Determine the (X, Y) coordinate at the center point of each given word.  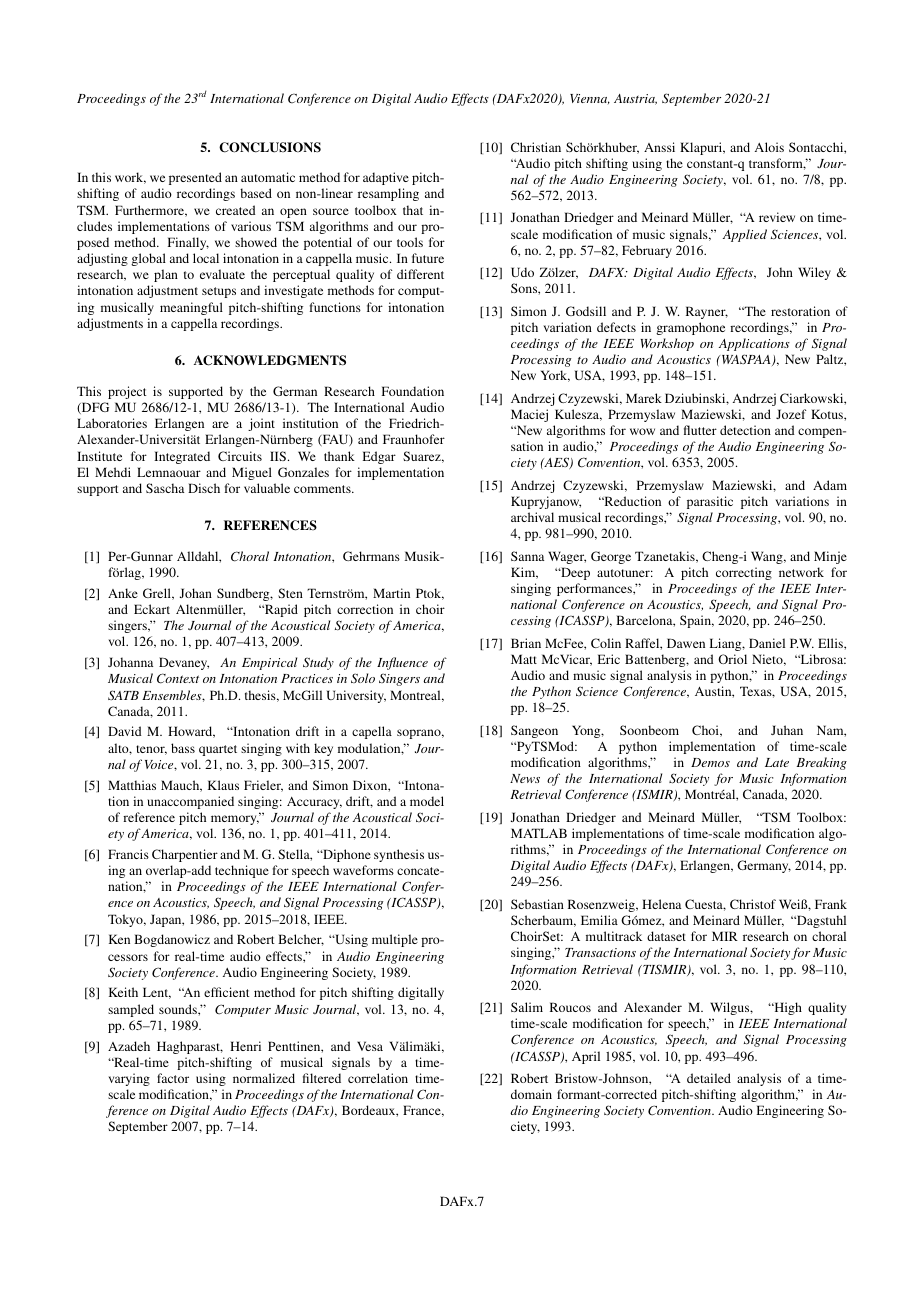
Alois (769, 147)
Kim (524, 573)
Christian (536, 147)
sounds (179, 1009)
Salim (527, 1007)
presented (195, 178)
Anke (123, 593)
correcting (744, 573)
